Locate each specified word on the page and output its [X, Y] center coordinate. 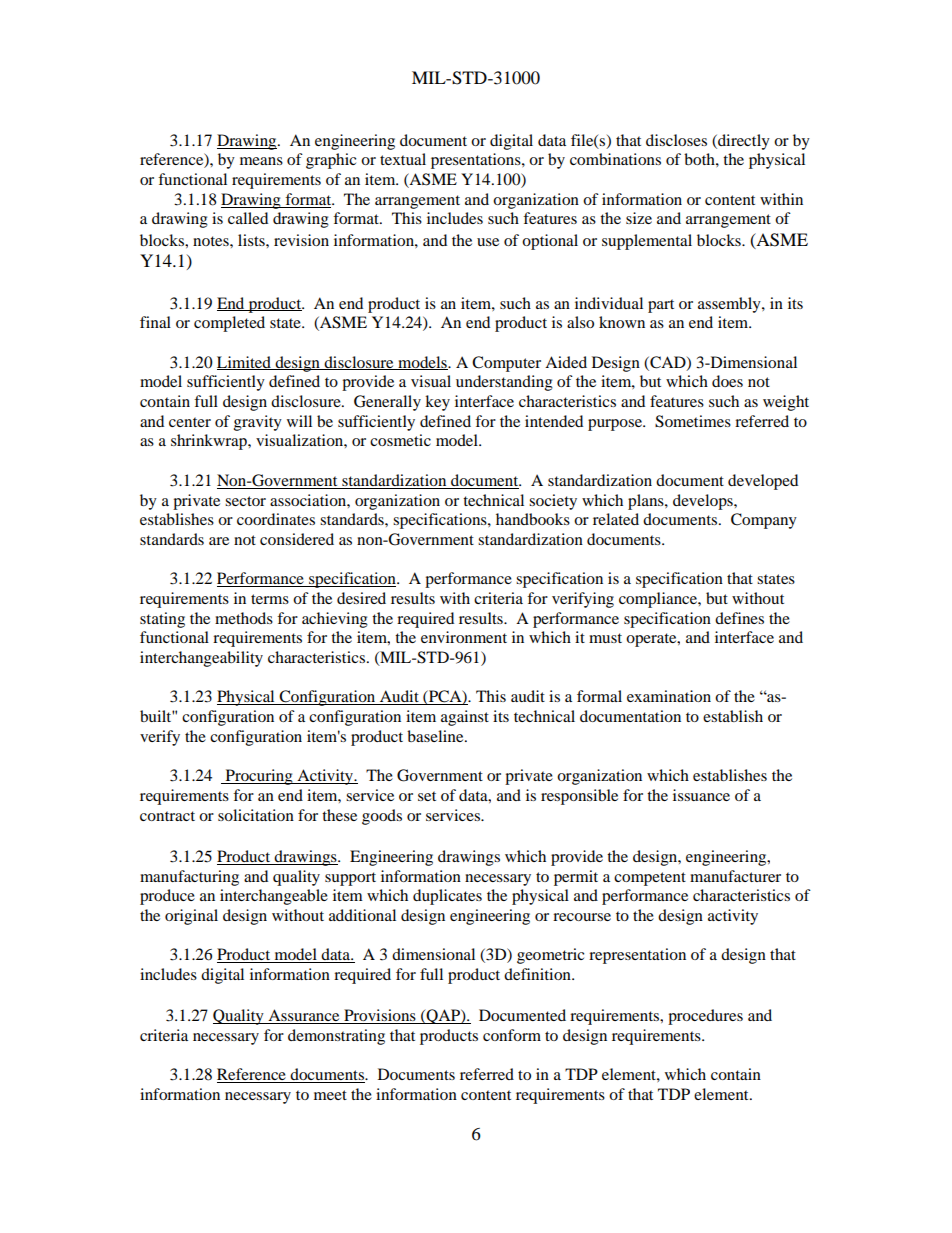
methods [244, 618]
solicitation [256, 815]
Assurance [304, 1016]
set [427, 796]
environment [464, 637]
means [261, 161]
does [727, 381]
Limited [245, 363]
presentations [477, 161]
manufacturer [735, 876]
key [437, 403]
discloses [676, 140]
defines [739, 618]
